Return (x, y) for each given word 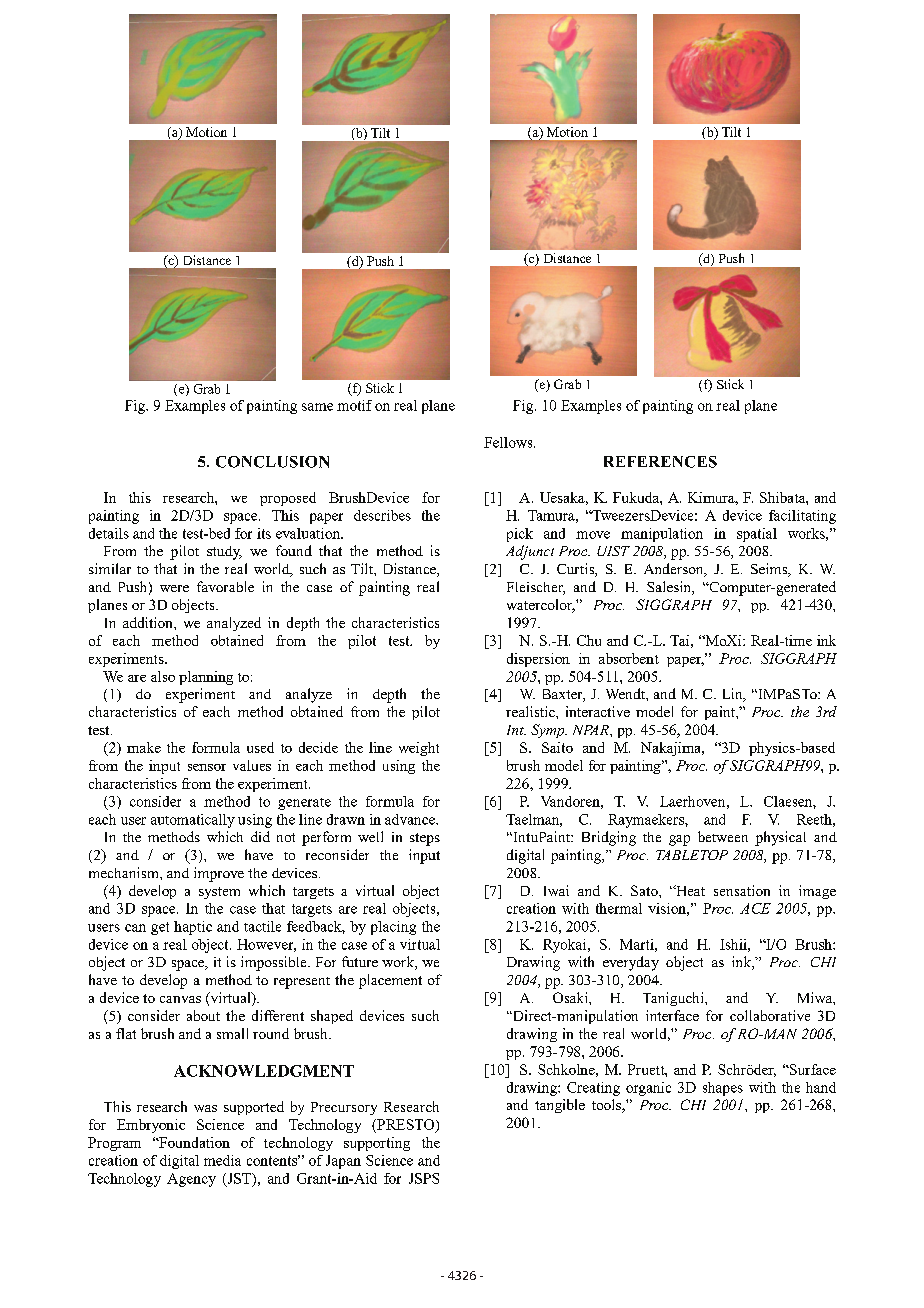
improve (219, 874)
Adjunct (530, 552)
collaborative (770, 1015)
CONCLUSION (272, 462)
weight (419, 749)
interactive (598, 711)
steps (425, 839)
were (174, 588)
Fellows (509, 442)
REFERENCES (660, 462)
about (203, 1015)
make (144, 747)
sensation (742, 890)
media (222, 1160)
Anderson (675, 570)
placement (390, 981)
